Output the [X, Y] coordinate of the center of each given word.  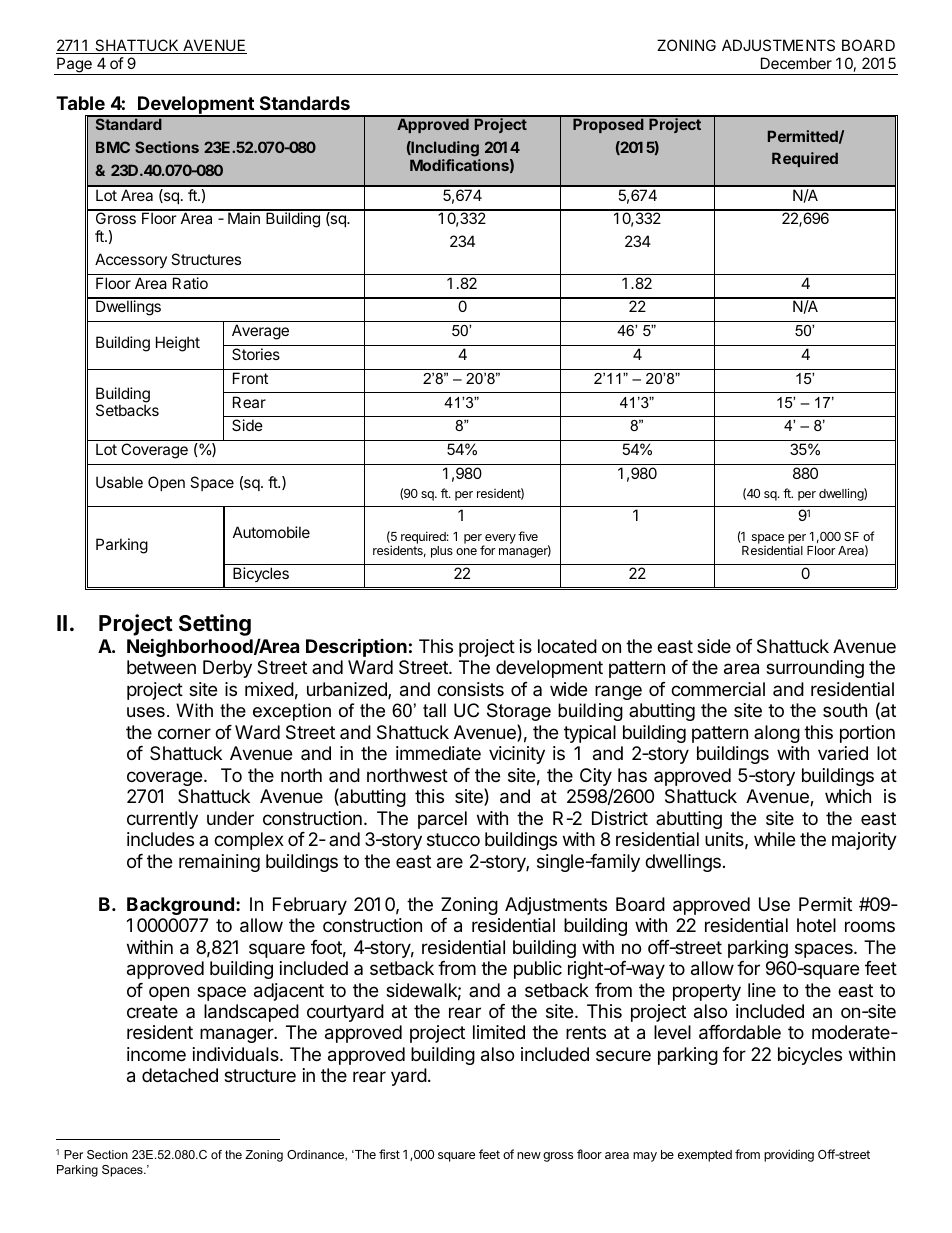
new [529, 1155]
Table [80, 103]
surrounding [815, 669]
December [796, 63]
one [466, 551]
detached [180, 1075]
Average [260, 332]
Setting [215, 625]
